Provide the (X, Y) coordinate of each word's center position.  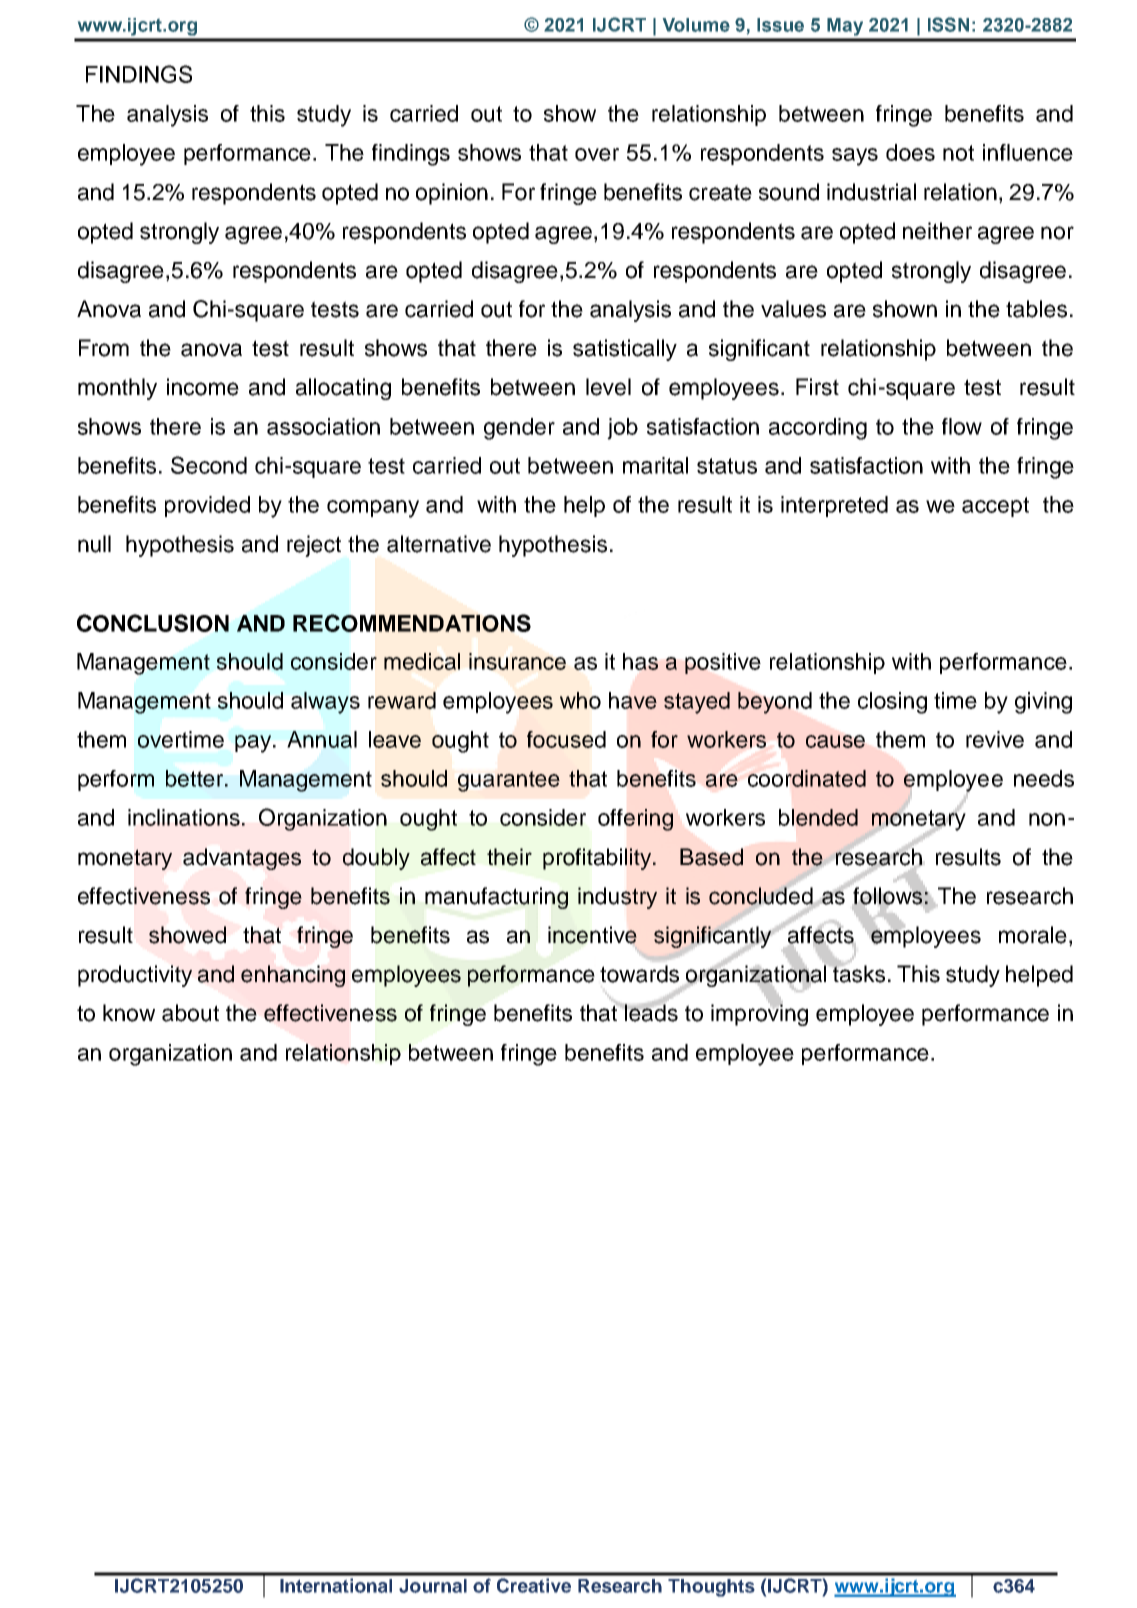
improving (759, 1014)
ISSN (948, 24)
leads (650, 1012)
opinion (452, 194)
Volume (696, 25)
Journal (433, 1586)
